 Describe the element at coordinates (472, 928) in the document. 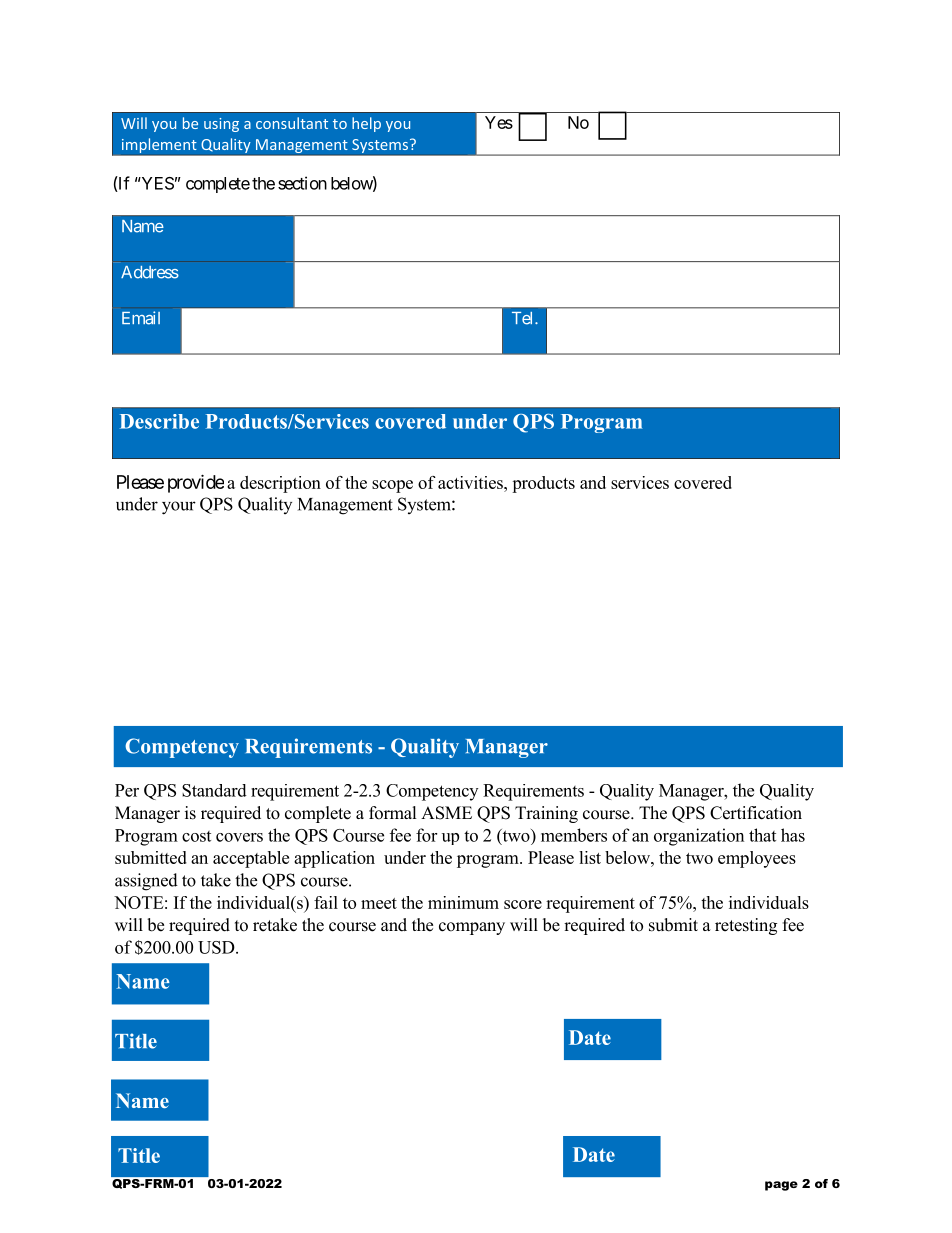

I see `company` at that location.
